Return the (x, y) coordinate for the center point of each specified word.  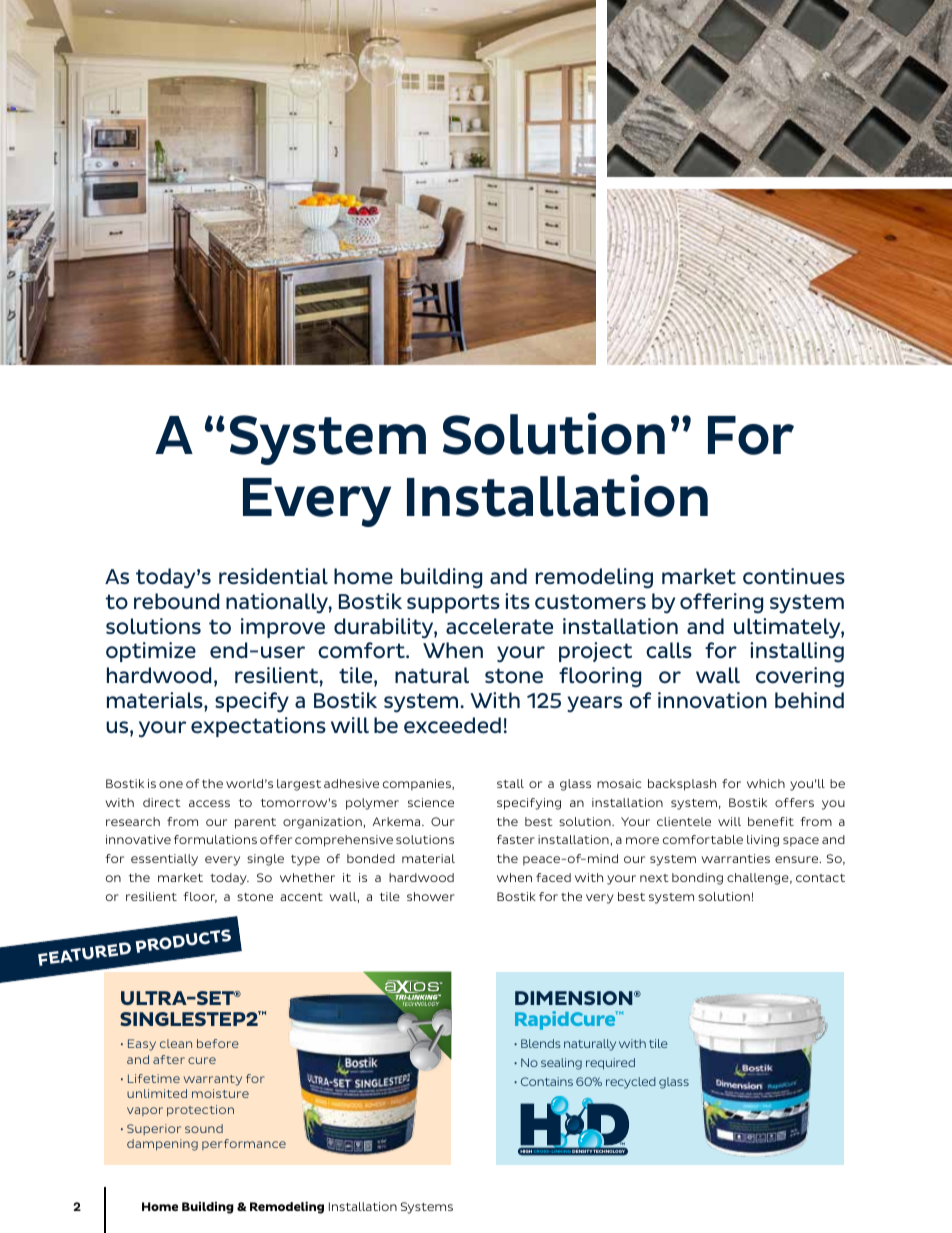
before (217, 1043)
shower (431, 896)
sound (204, 1128)
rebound (176, 601)
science (431, 802)
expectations (258, 727)
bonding (697, 879)
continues (794, 576)
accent (301, 897)
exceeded (452, 725)
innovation (712, 700)
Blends (541, 1043)
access (209, 803)
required (610, 1064)
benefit (771, 821)
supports (453, 603)
